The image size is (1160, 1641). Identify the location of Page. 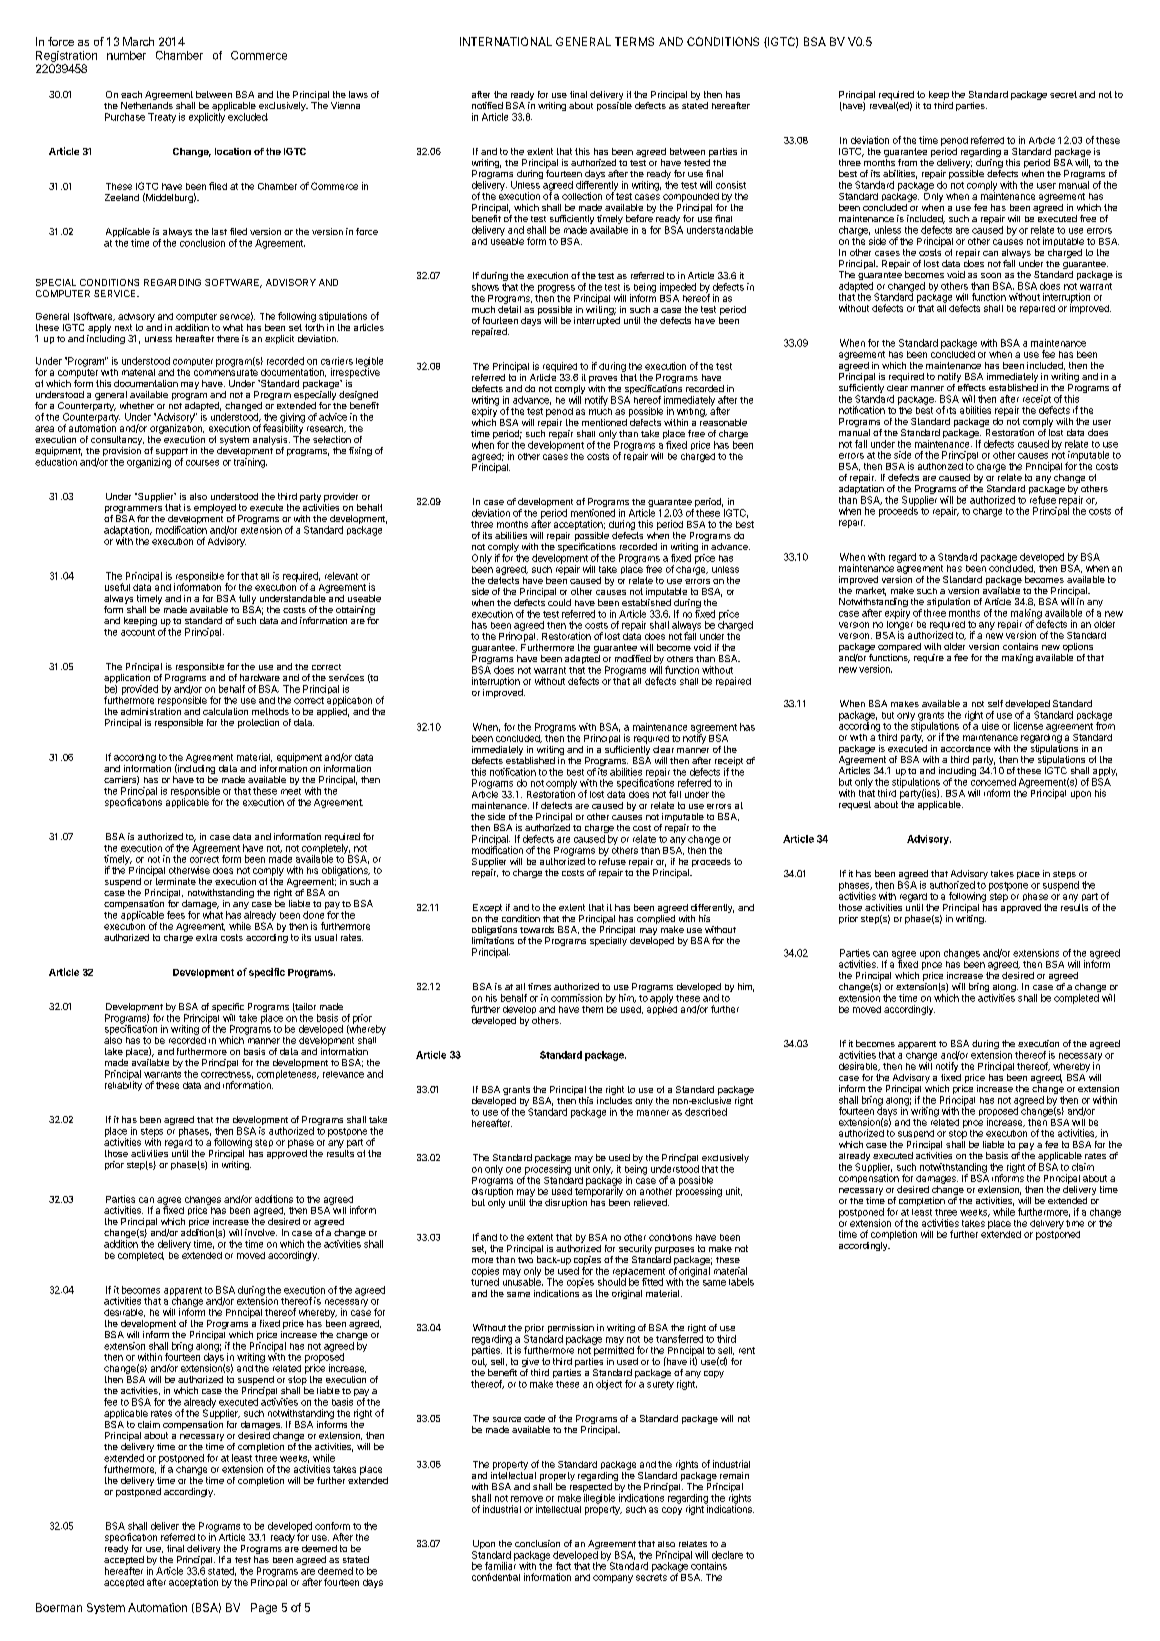
(264, 1608).
